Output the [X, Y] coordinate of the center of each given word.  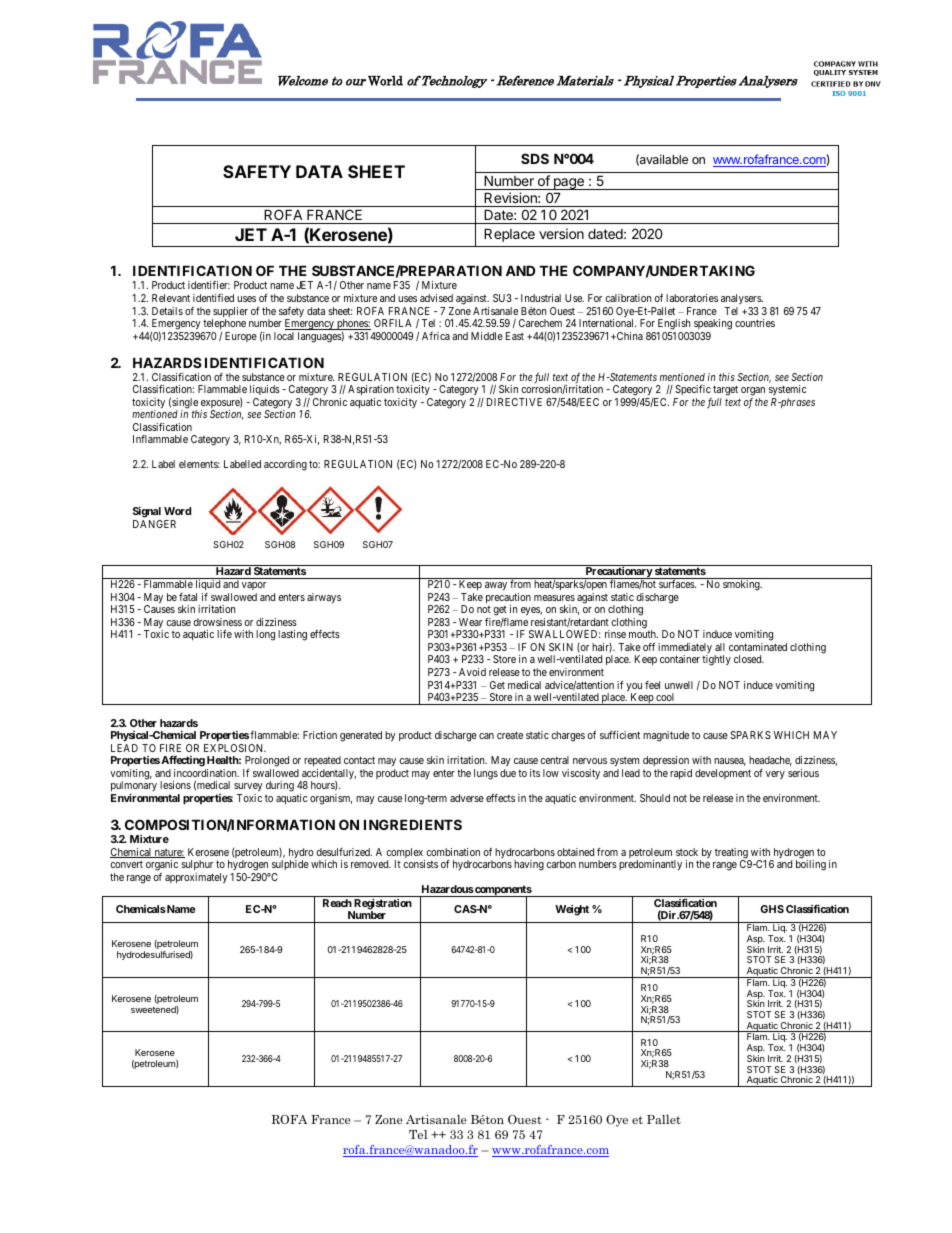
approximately [196, 878]
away [496, 586]
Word [177, 511]
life [224, 634]
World [385, 81]
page [568, 184]
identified [213, 298]
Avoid [472, 672]
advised [436, 298]
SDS [535, 158]
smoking [742, 585]
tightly [716, 660]
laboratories [692, 298]
